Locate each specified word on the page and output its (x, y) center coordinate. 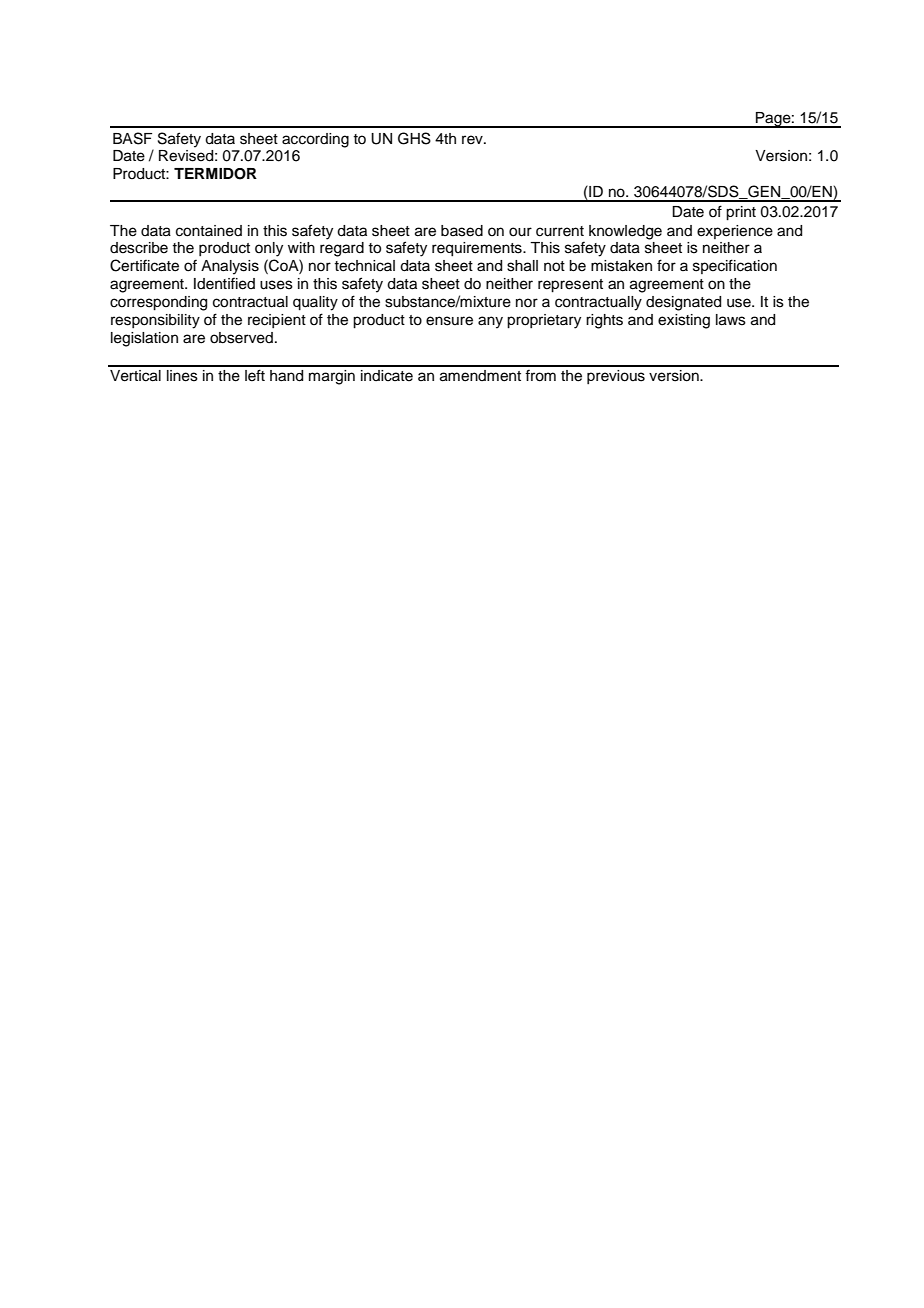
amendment (480, 376)
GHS (414, 138)
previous (616, 377)
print (741, 213)
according (315, 140)
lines (182, 376)
